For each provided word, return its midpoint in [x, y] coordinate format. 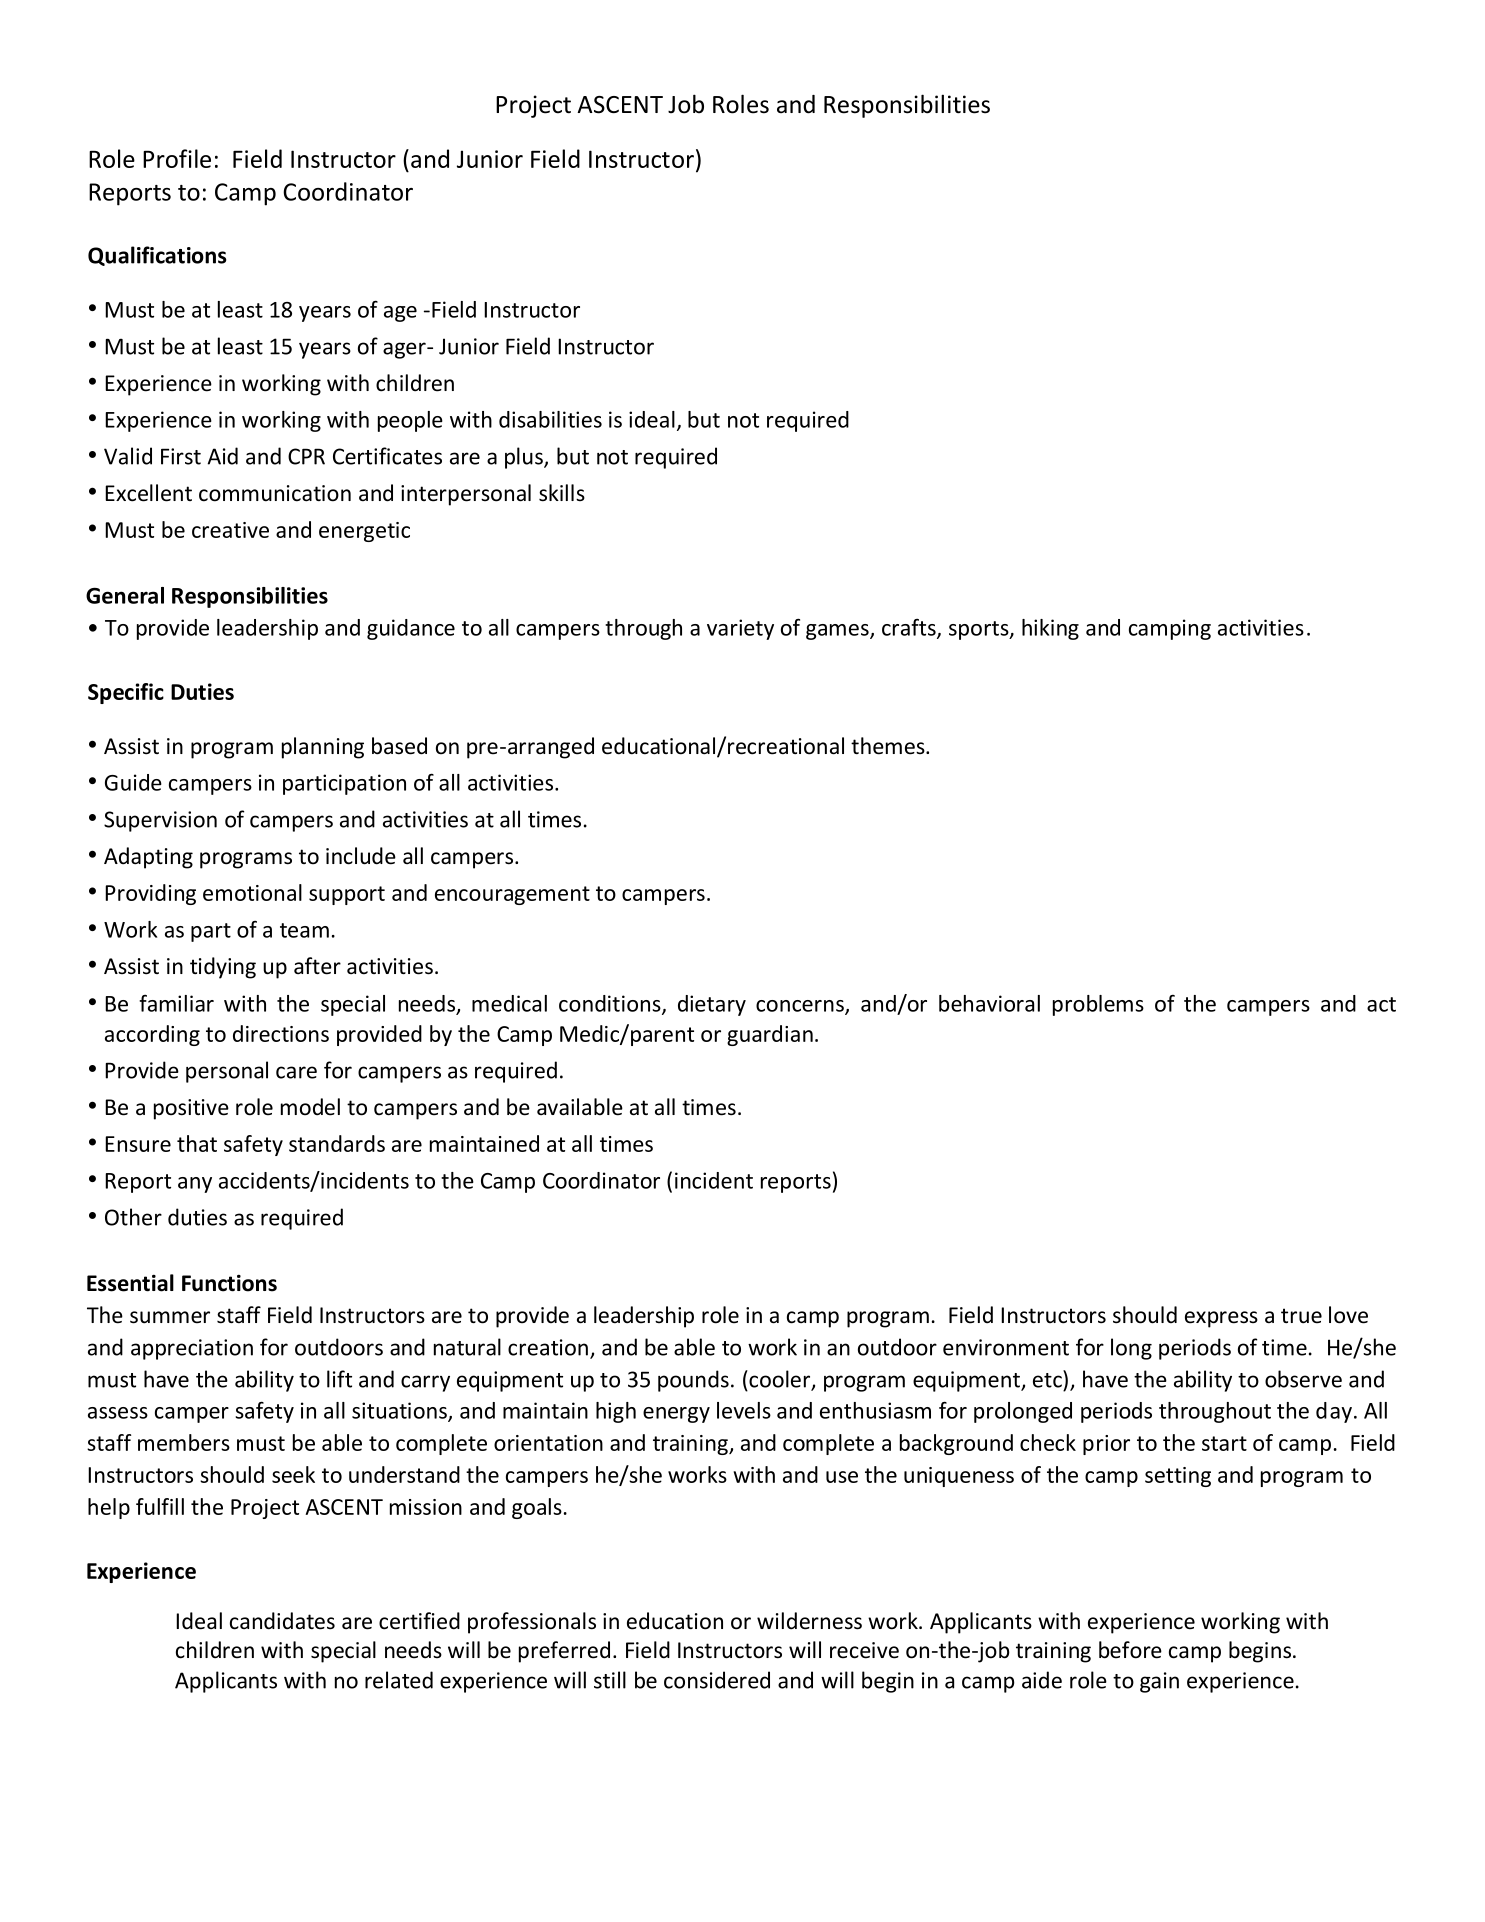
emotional [252, 892]
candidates [282, 1621]
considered [717, 1680]
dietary [712, 1005]
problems [1098, 1005]
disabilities [550, 419]
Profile [177, 158]
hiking [1050, 629]
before [1130, 1650]
